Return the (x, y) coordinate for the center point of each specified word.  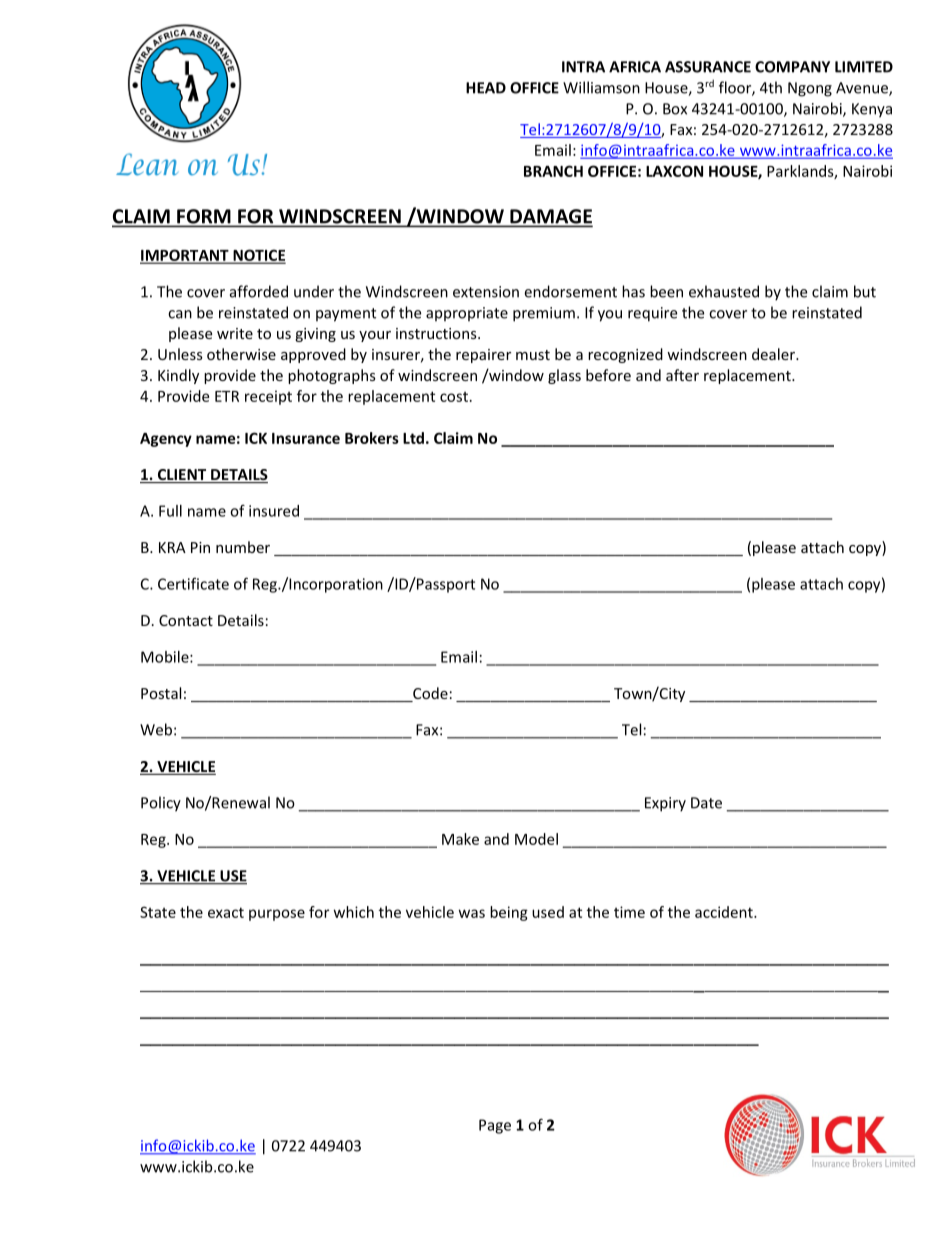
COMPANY (792, 67)
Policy (161, 804)
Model (536, 839)
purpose (277, 915)
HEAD (486, 88)
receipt (268, 397)
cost (454, 397)
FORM (204, 217)
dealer (775, 354)
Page (495, 1126)
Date (706, 803)
